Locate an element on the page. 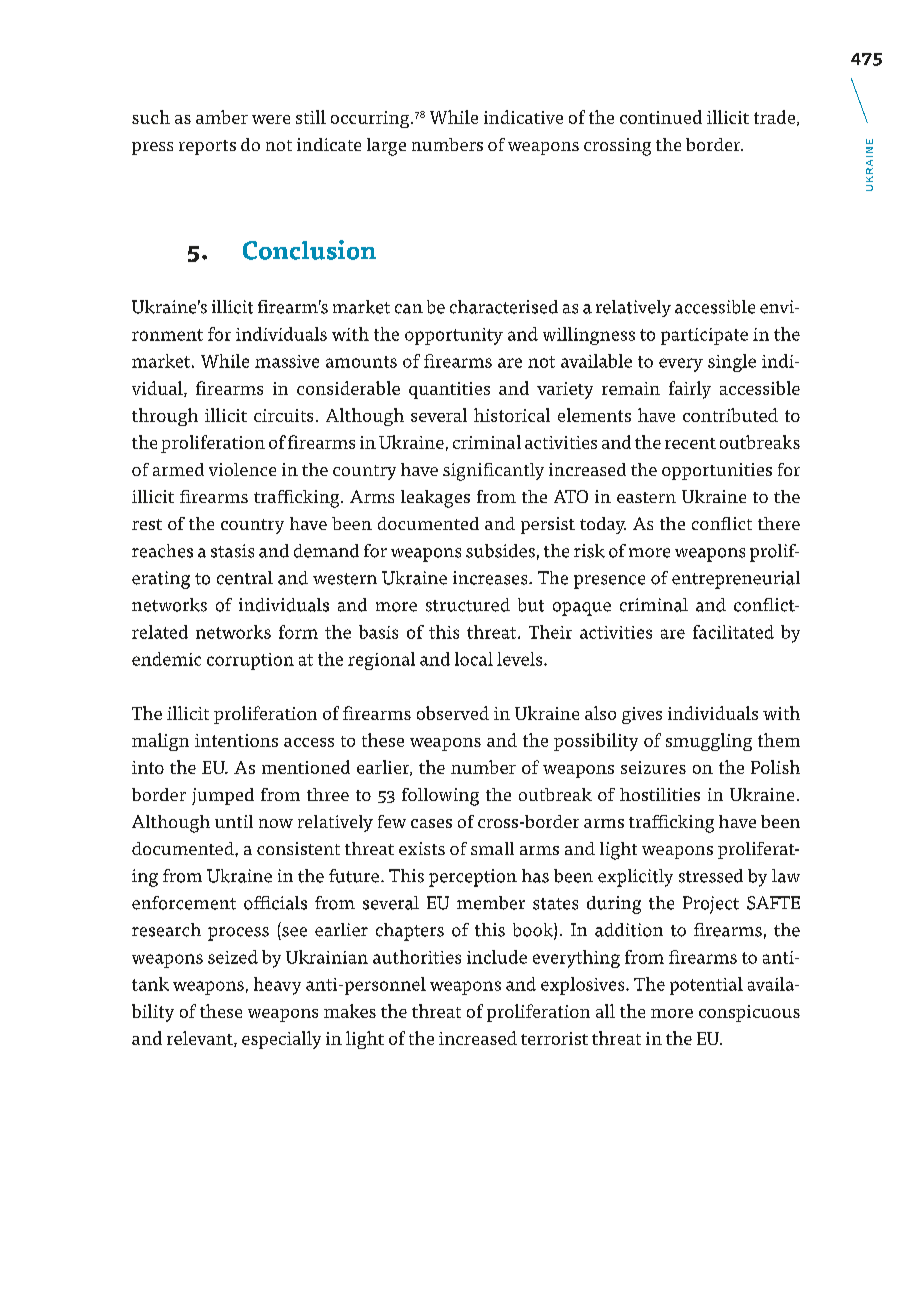 This document has height=1316, width=921. continued is located at coordinates (661, 117).
